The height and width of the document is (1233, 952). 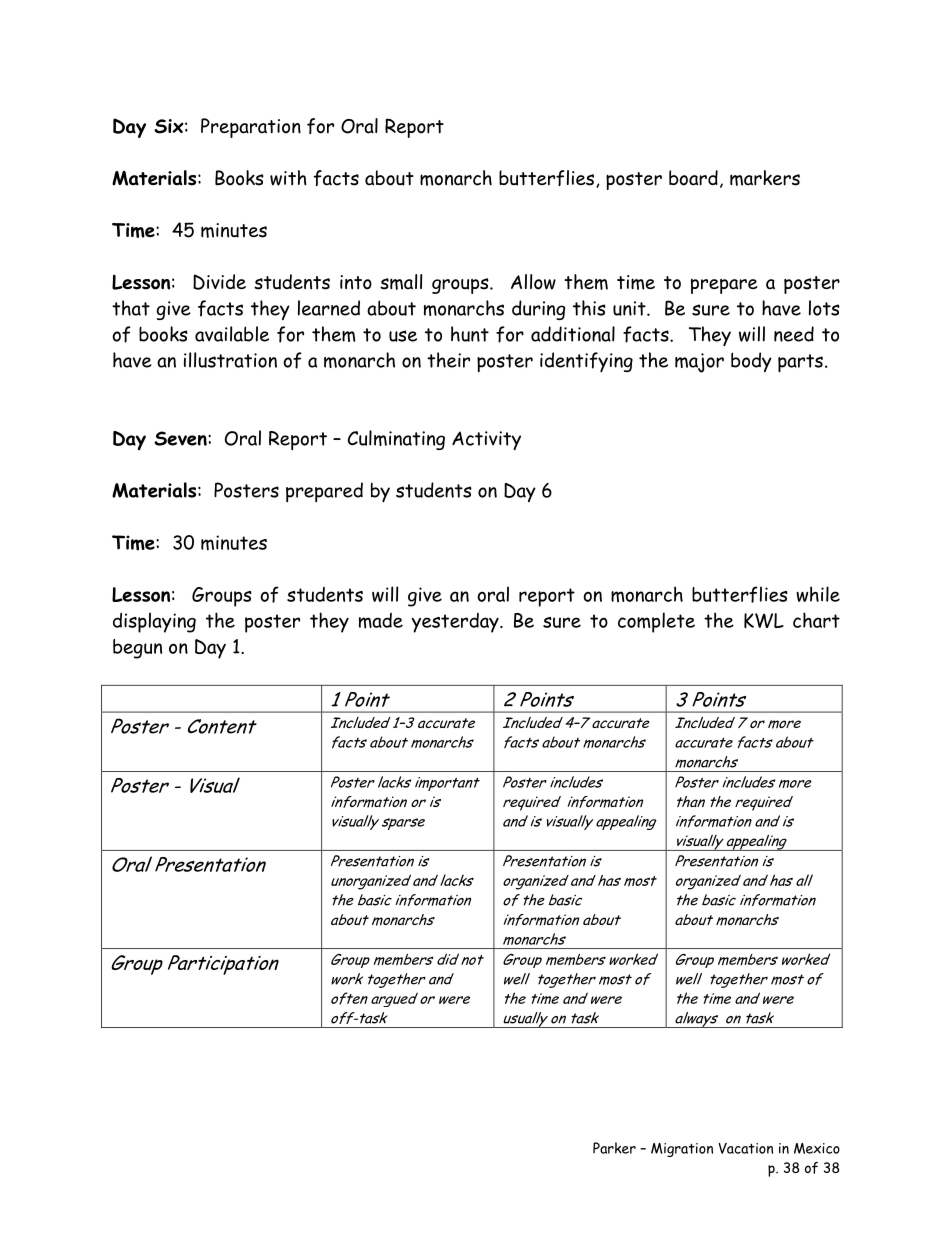 I want to click on Migration, so click(x=682, y=1150).
